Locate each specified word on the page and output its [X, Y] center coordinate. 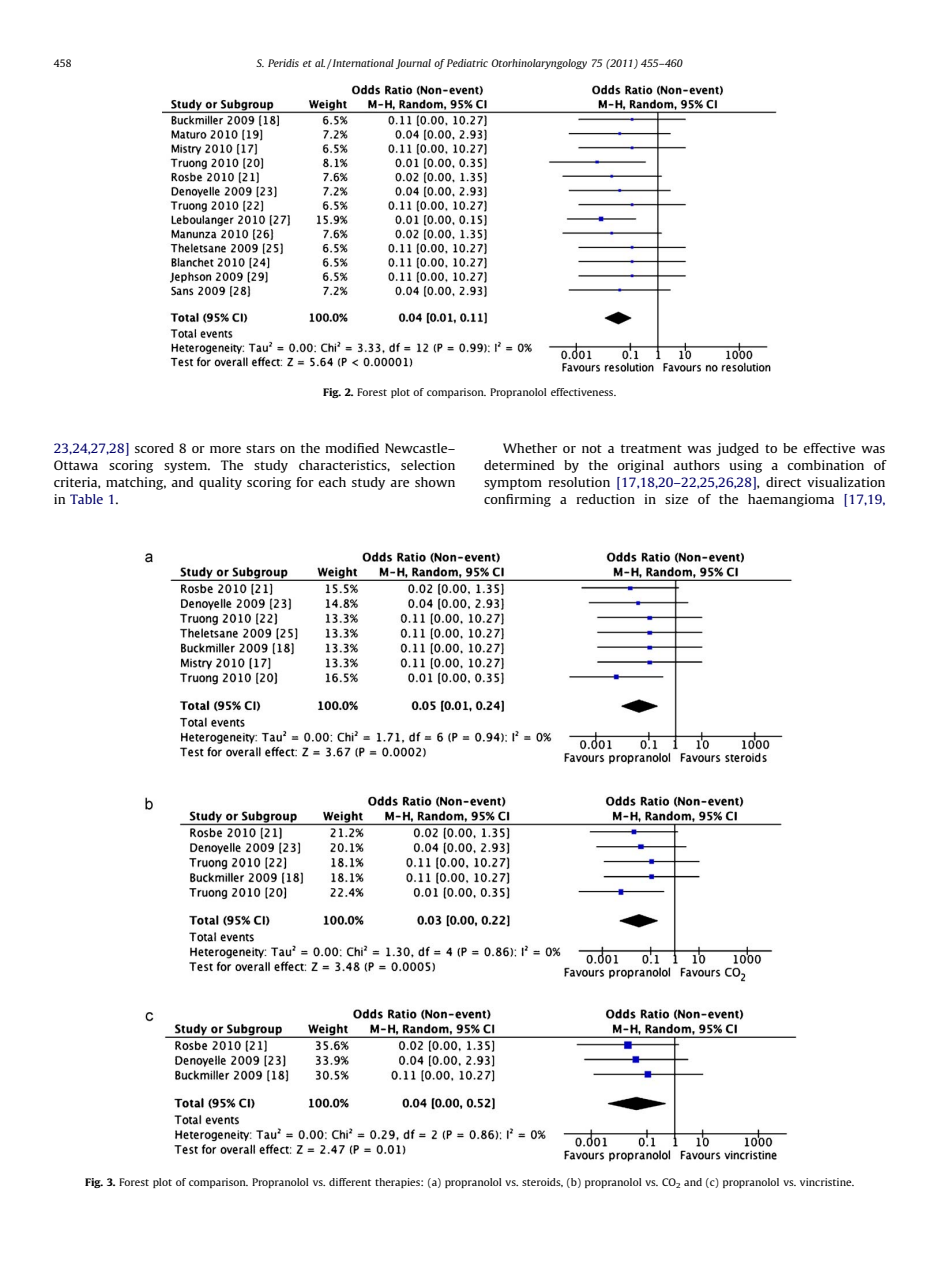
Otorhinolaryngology [539, 64]
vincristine [827, 1182]
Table [86, 499]
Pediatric [467, 63]
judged [737, 449]
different [350, 1182]
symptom [513, 484]
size [676, 499]
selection [428, 465]
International [362, 63]
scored [154, 448]
